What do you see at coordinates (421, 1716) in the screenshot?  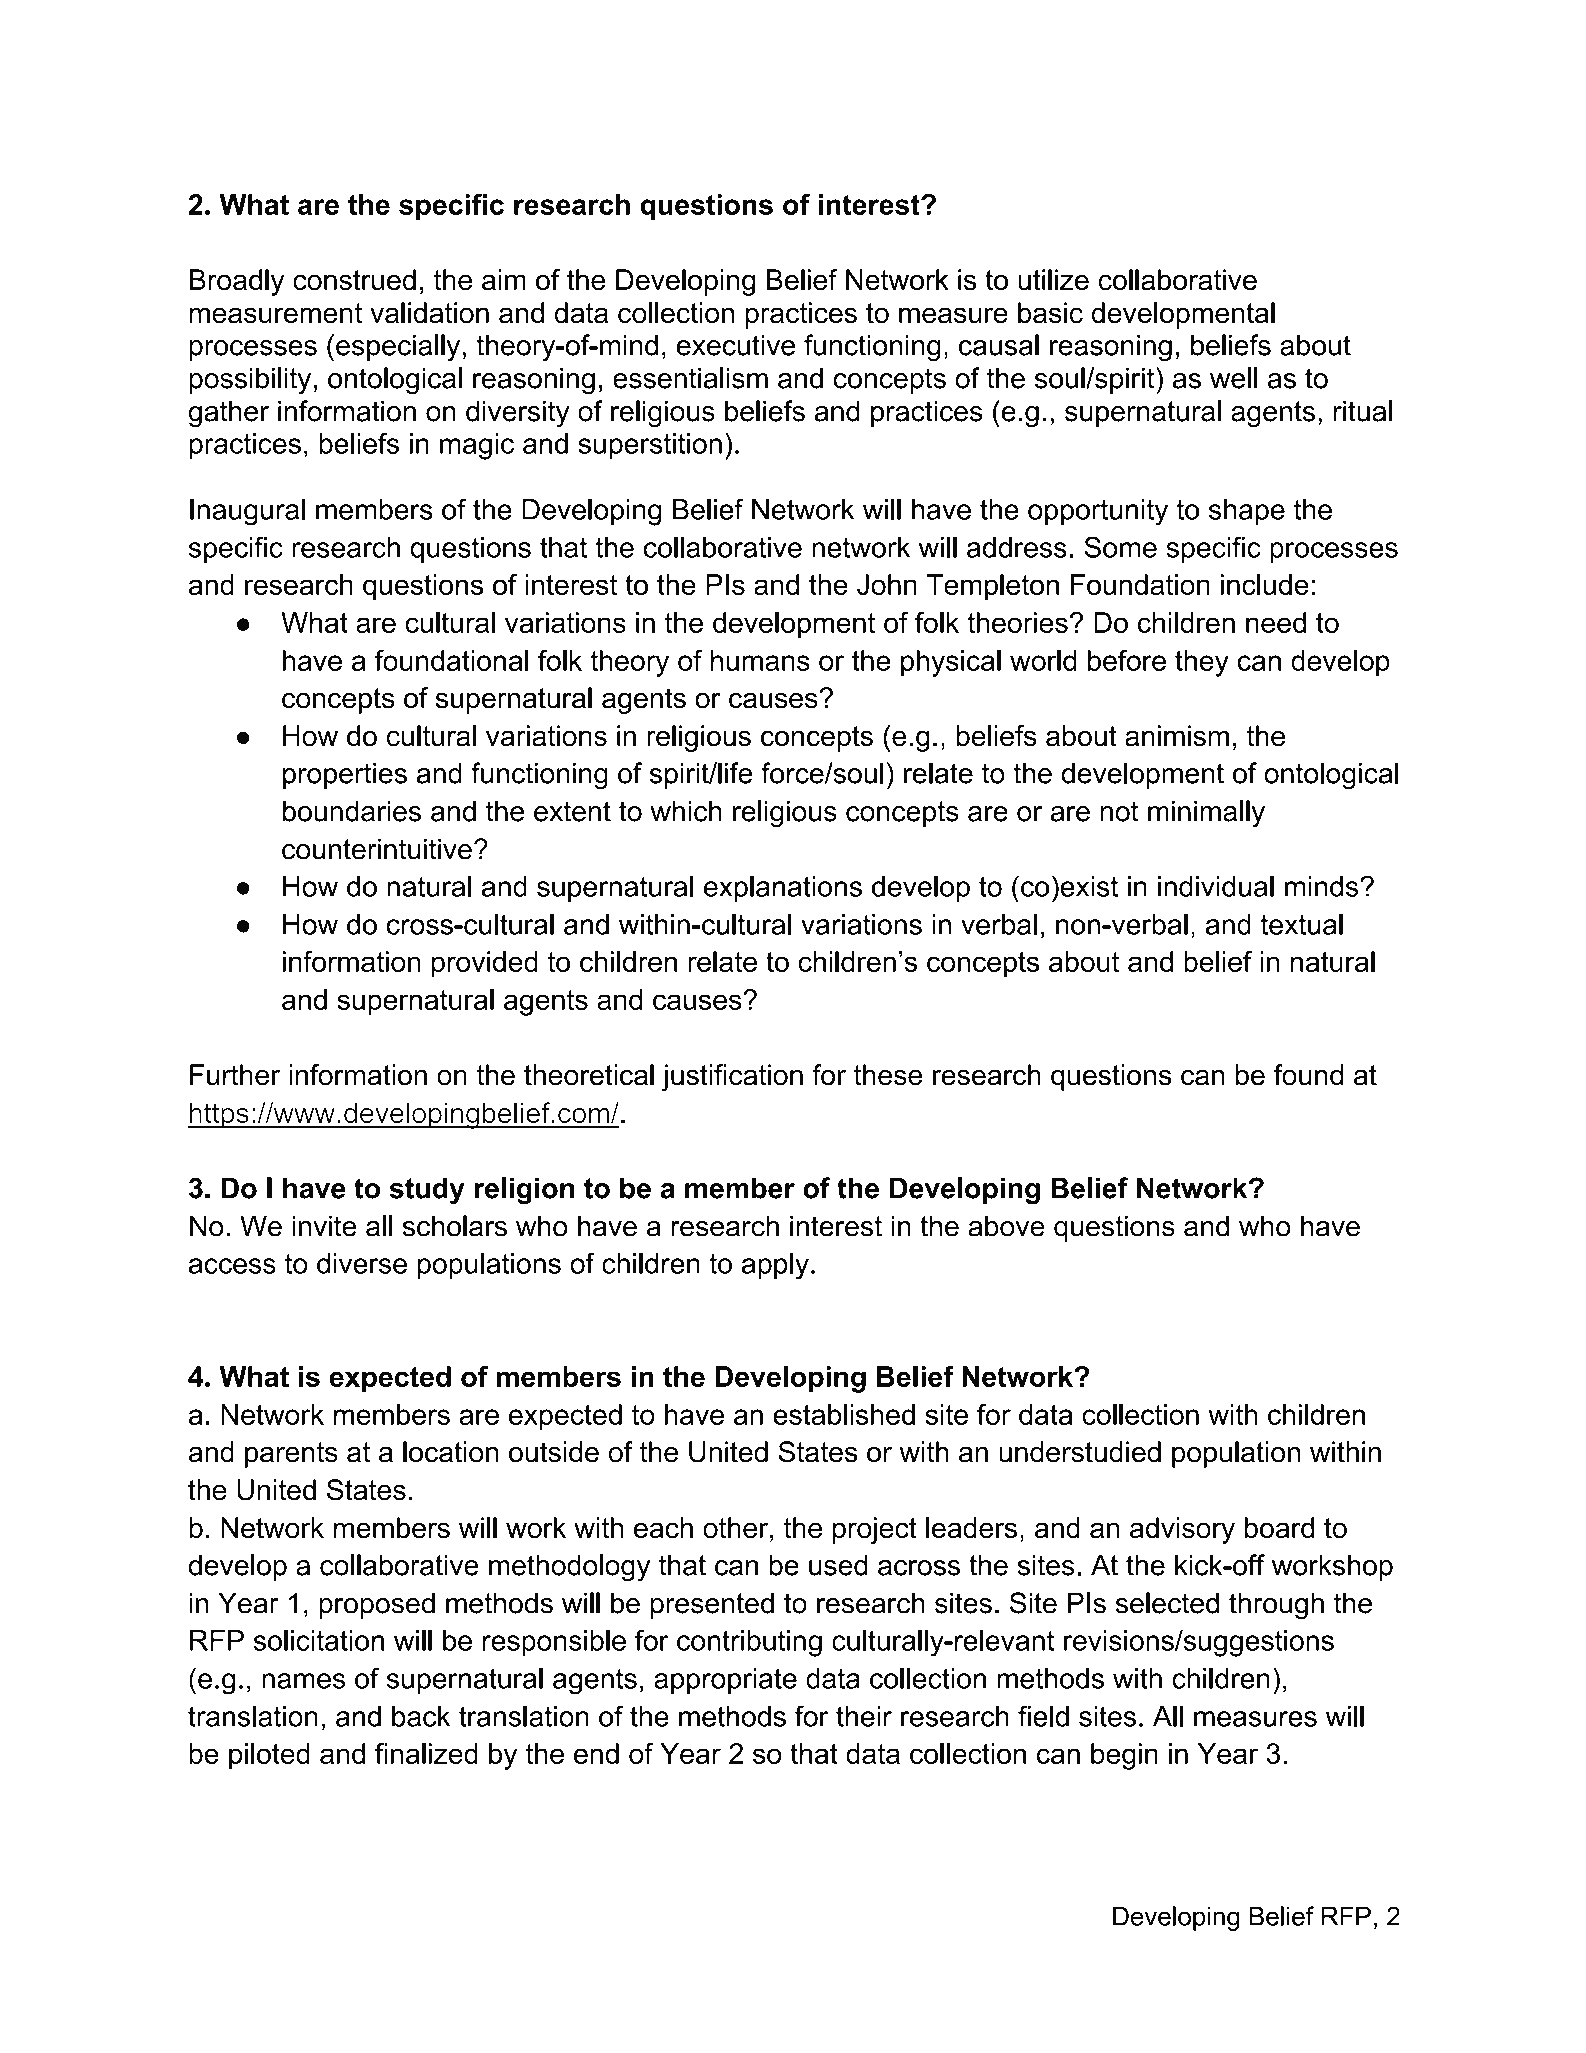 I see `back` at bounding box center [421, 1716].
